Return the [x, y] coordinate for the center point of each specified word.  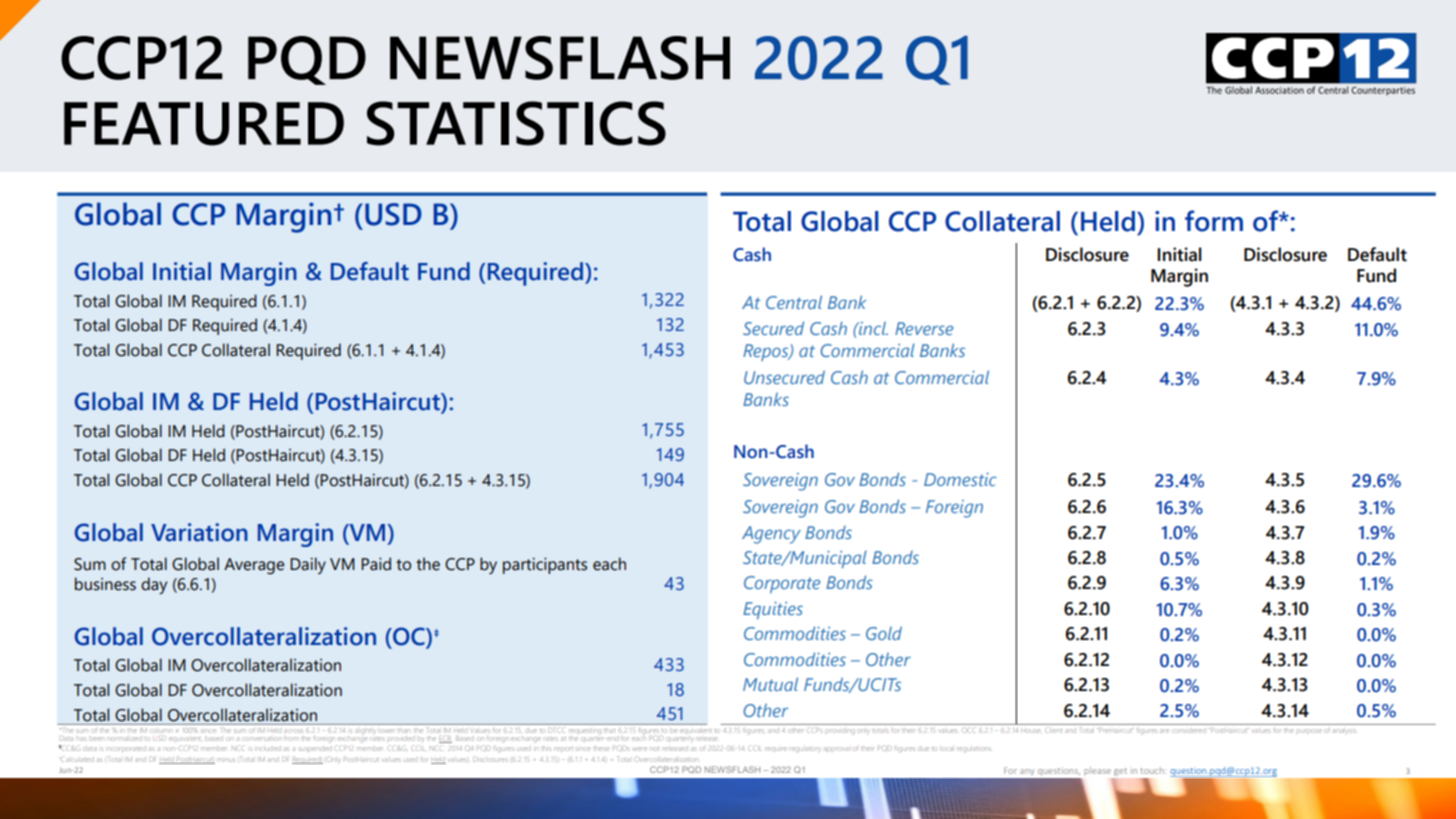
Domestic [960, 479]
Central [794, 302]
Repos [767, 352]
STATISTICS [516, 123]
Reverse [924, 328]
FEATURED [204, 124]
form [1214, 221]
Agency [771, 535]
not [654, 749]
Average [254, 566]
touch [1153, 770]
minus [226, 760]
